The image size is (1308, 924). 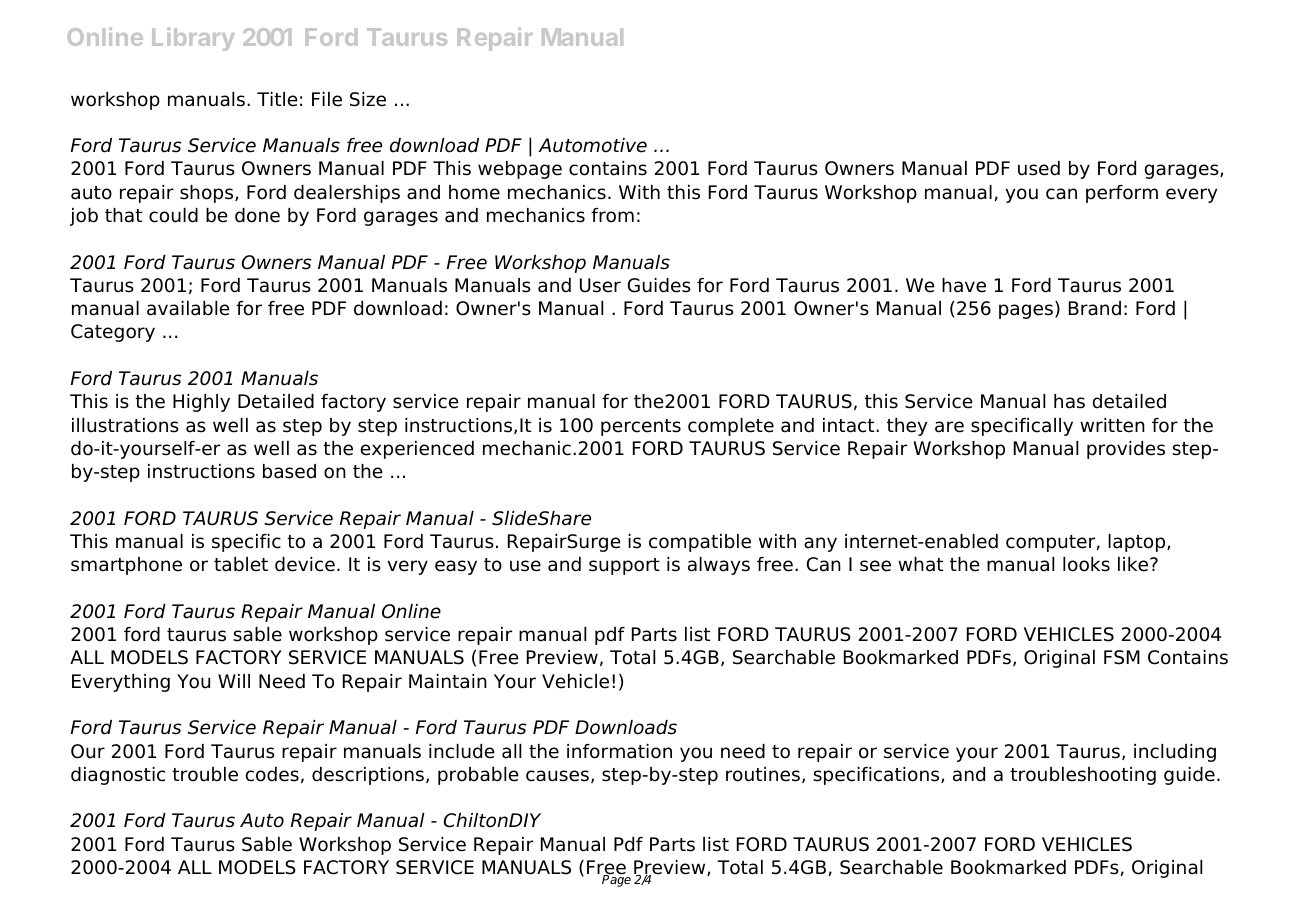 What do you see at coordinates (1069, 401) in the image?
I see `has` at bounding box center [1069, 401].
